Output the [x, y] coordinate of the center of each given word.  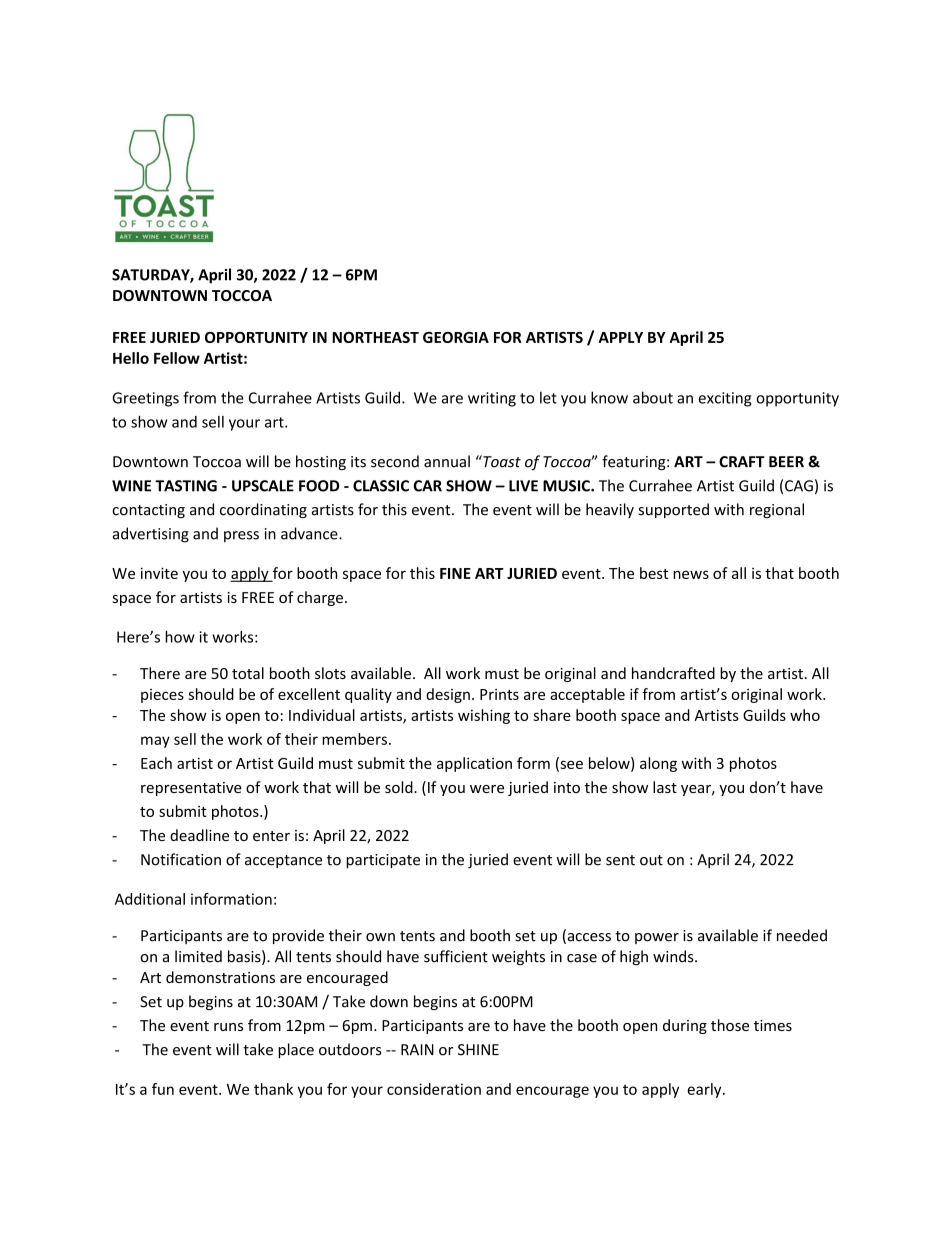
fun [163, 1089]
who [805, 715]
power [657, 938]
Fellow [177, 358]
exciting [725, 399]
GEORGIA [456, 337]
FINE [455, 573]
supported [674, 510]
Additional [150, 899]
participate [383, 861]
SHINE [478, 1050]
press [241, 537]
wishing [484, 716]
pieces [162, 696]
